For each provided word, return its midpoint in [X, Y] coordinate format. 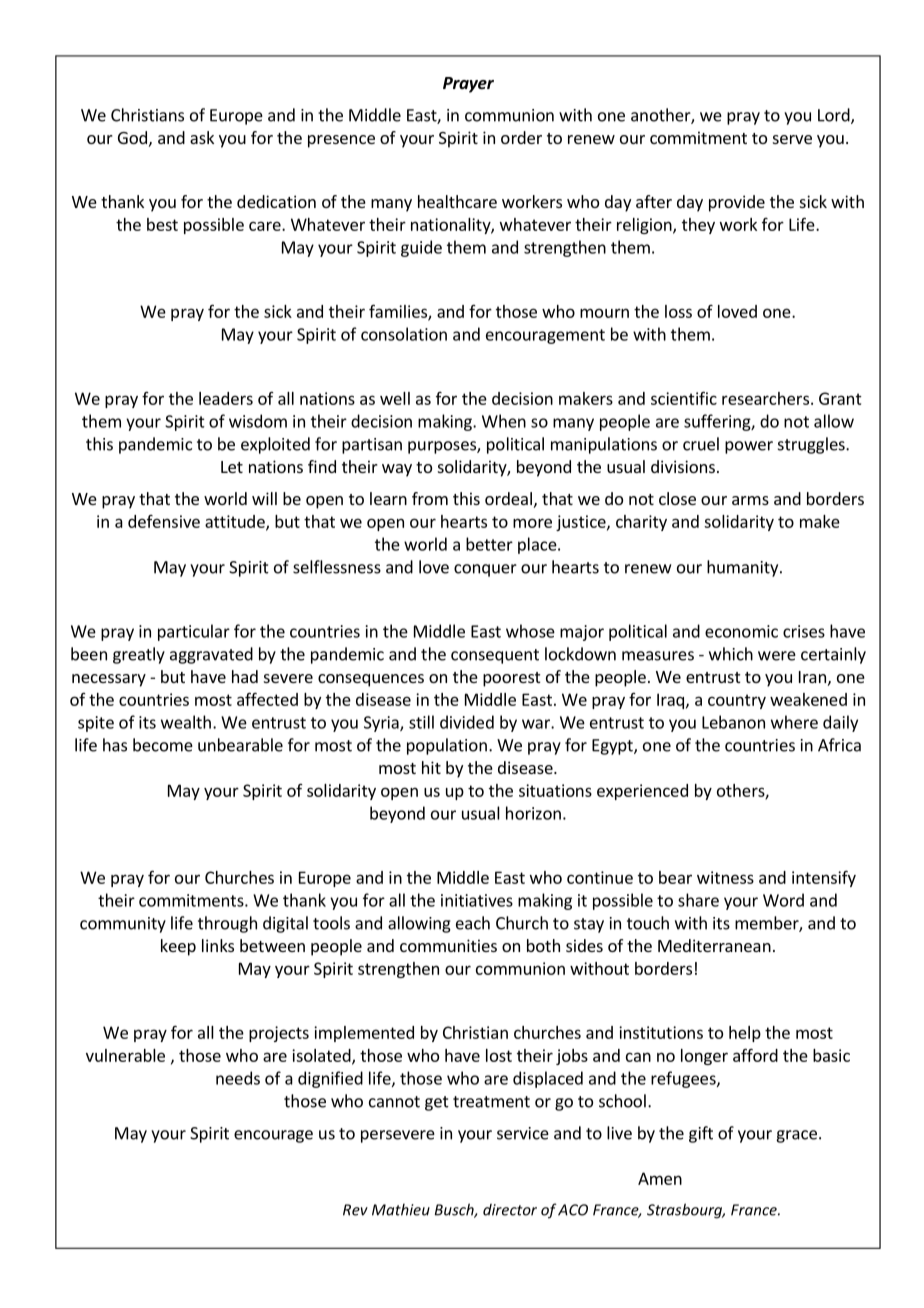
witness [725, 877]
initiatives [477, 900]
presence [341, 141]
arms [750, 500]
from [430, 498]
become [163, 745]
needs [238, 1078]
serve [792, 139]
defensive [164, 521]
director [510, 1210]
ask [202, 137]
